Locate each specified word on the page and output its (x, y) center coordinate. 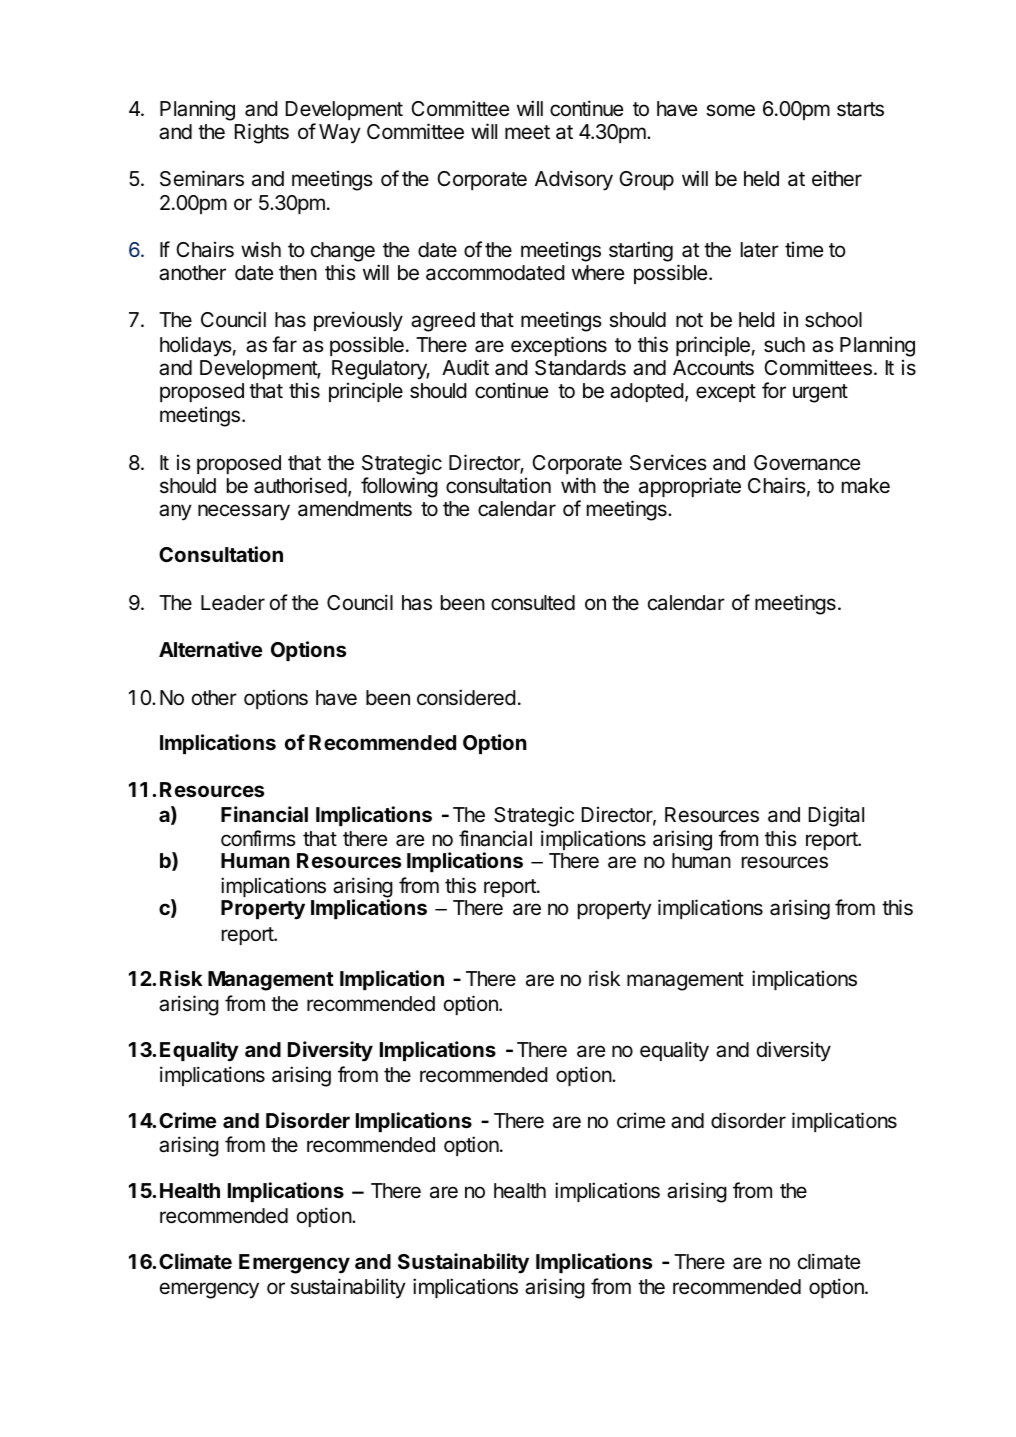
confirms (258, 838)
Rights (262, 133)
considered (466, 697)
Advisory (574, 180)
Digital (836, 816)
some (730, 110)
